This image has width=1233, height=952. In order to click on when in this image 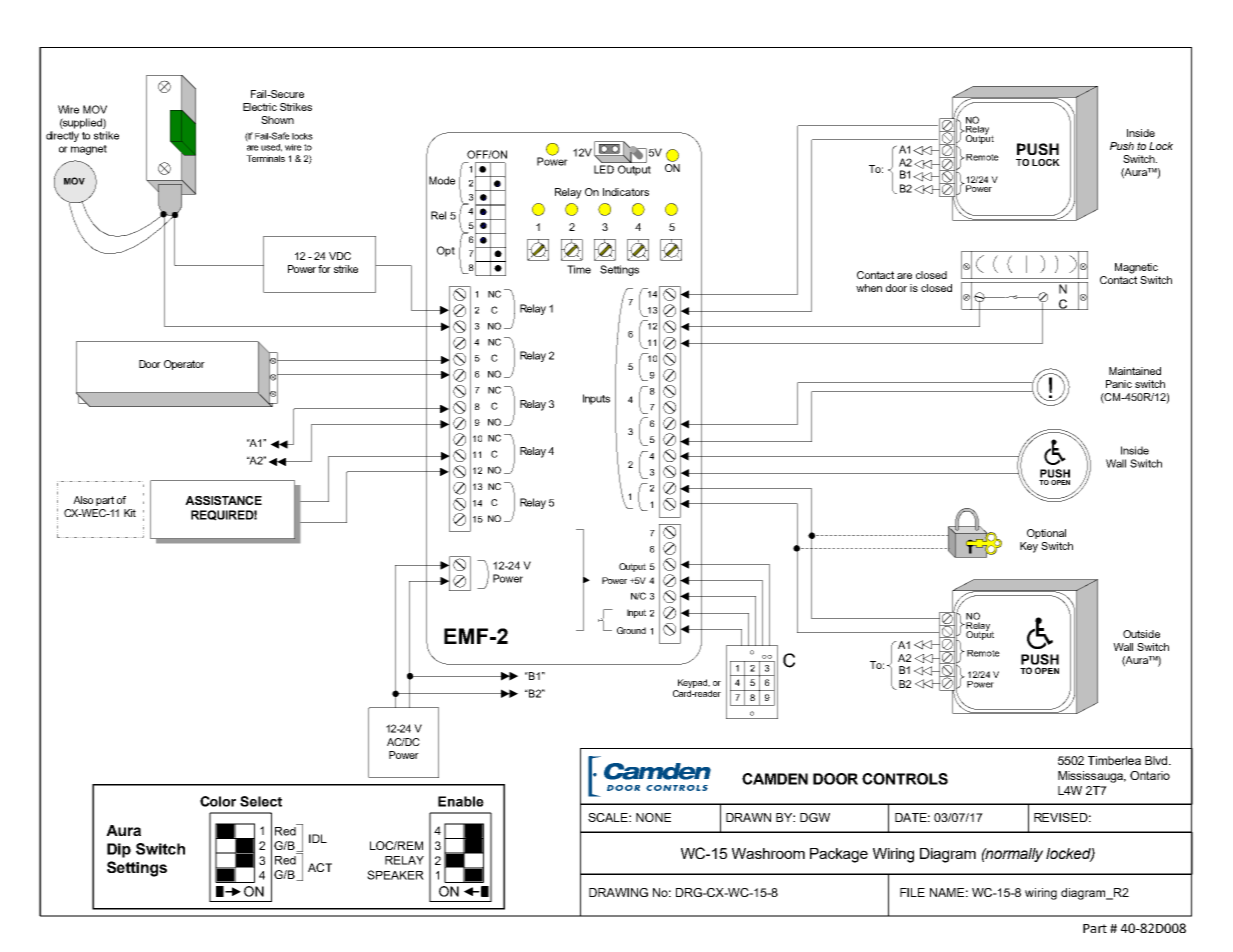, I will do `click(869, 288)`.
